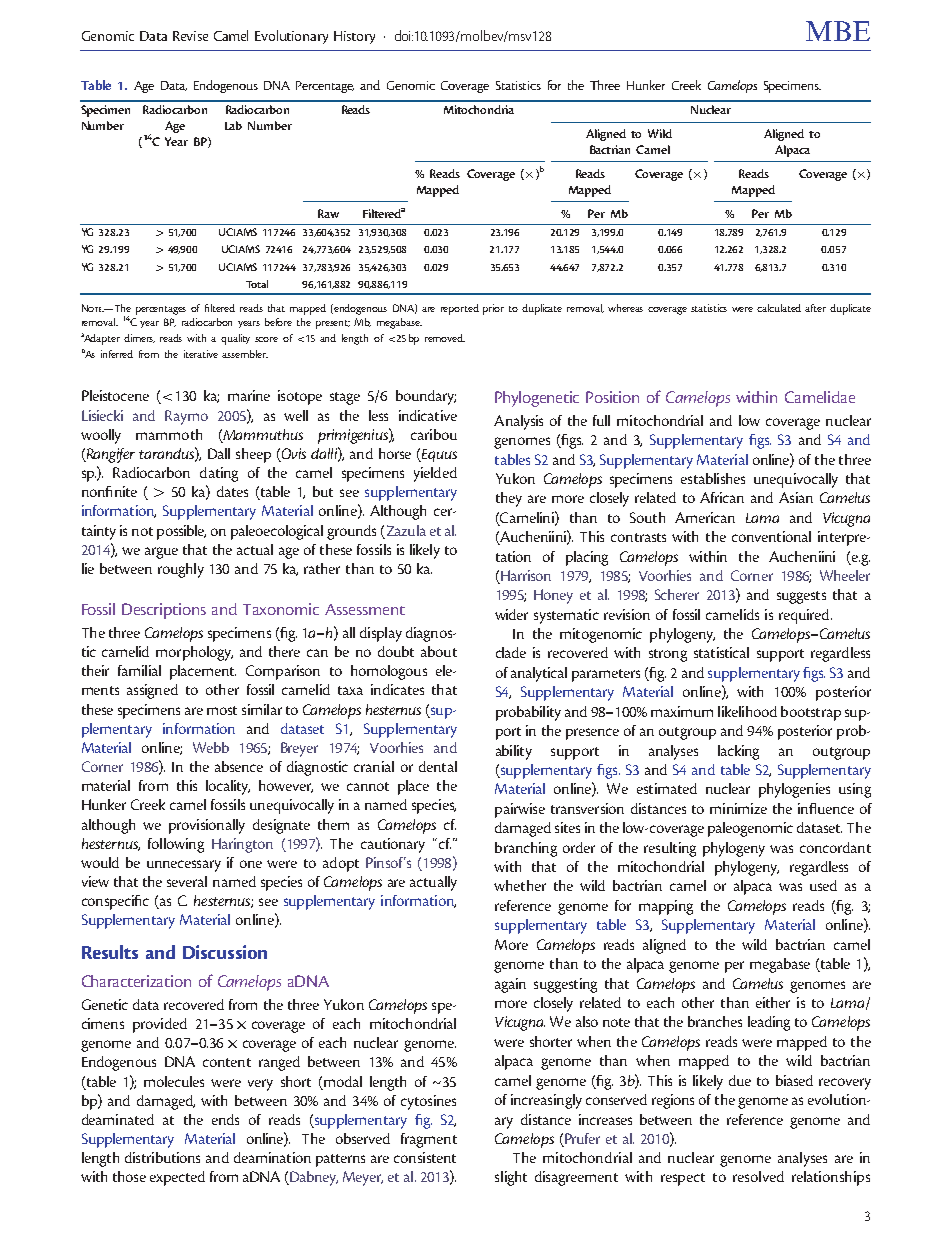 The height and width of the document is (1251, 952). Describe the element at coordinates (520, 885) in the document. I see `whether` at that location.
